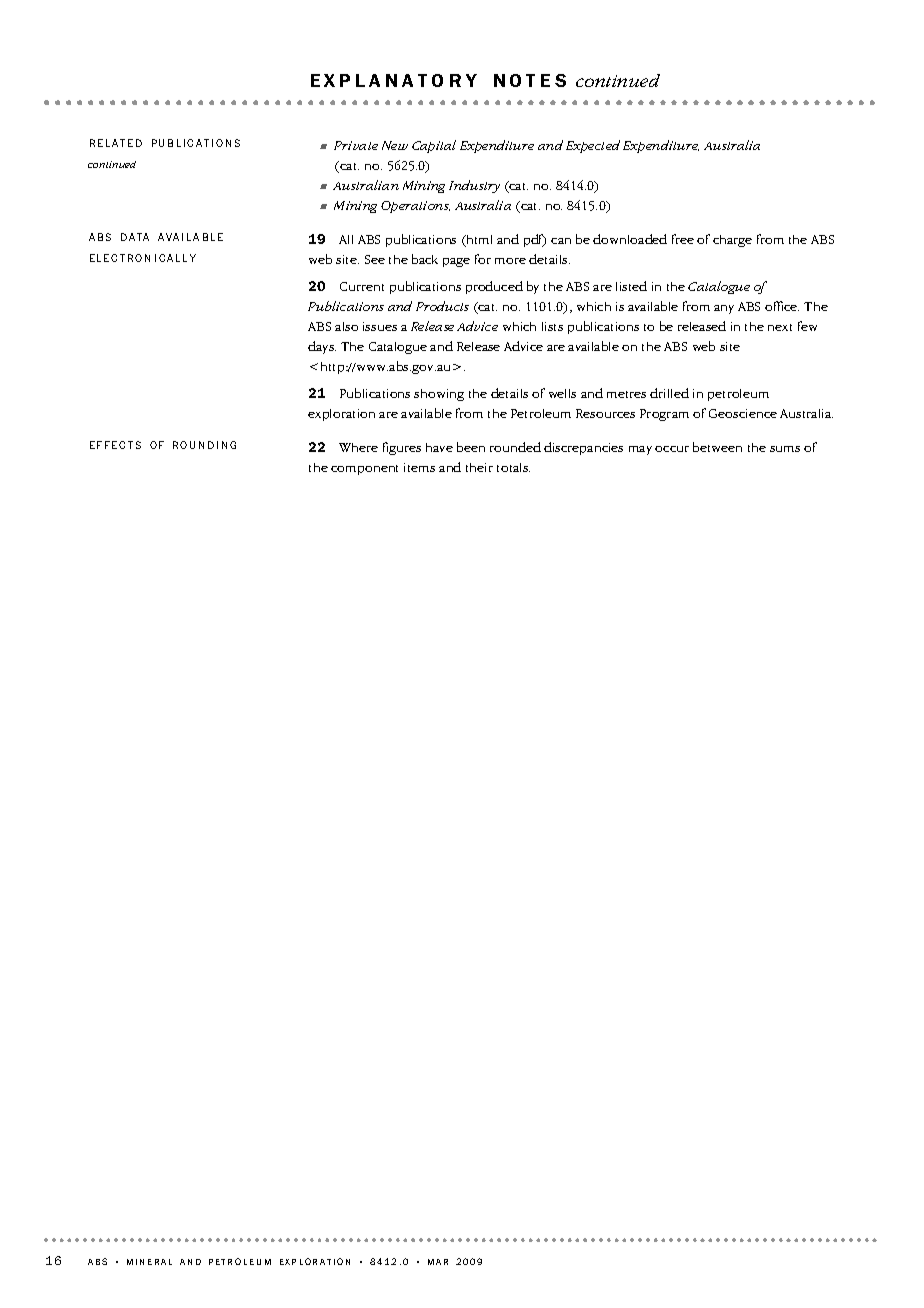 This screenshot has width=924, height=1308. What do you see at coordinates (724, 309) in the screenshot?
I see `any` at bounding box center [724, 309].
